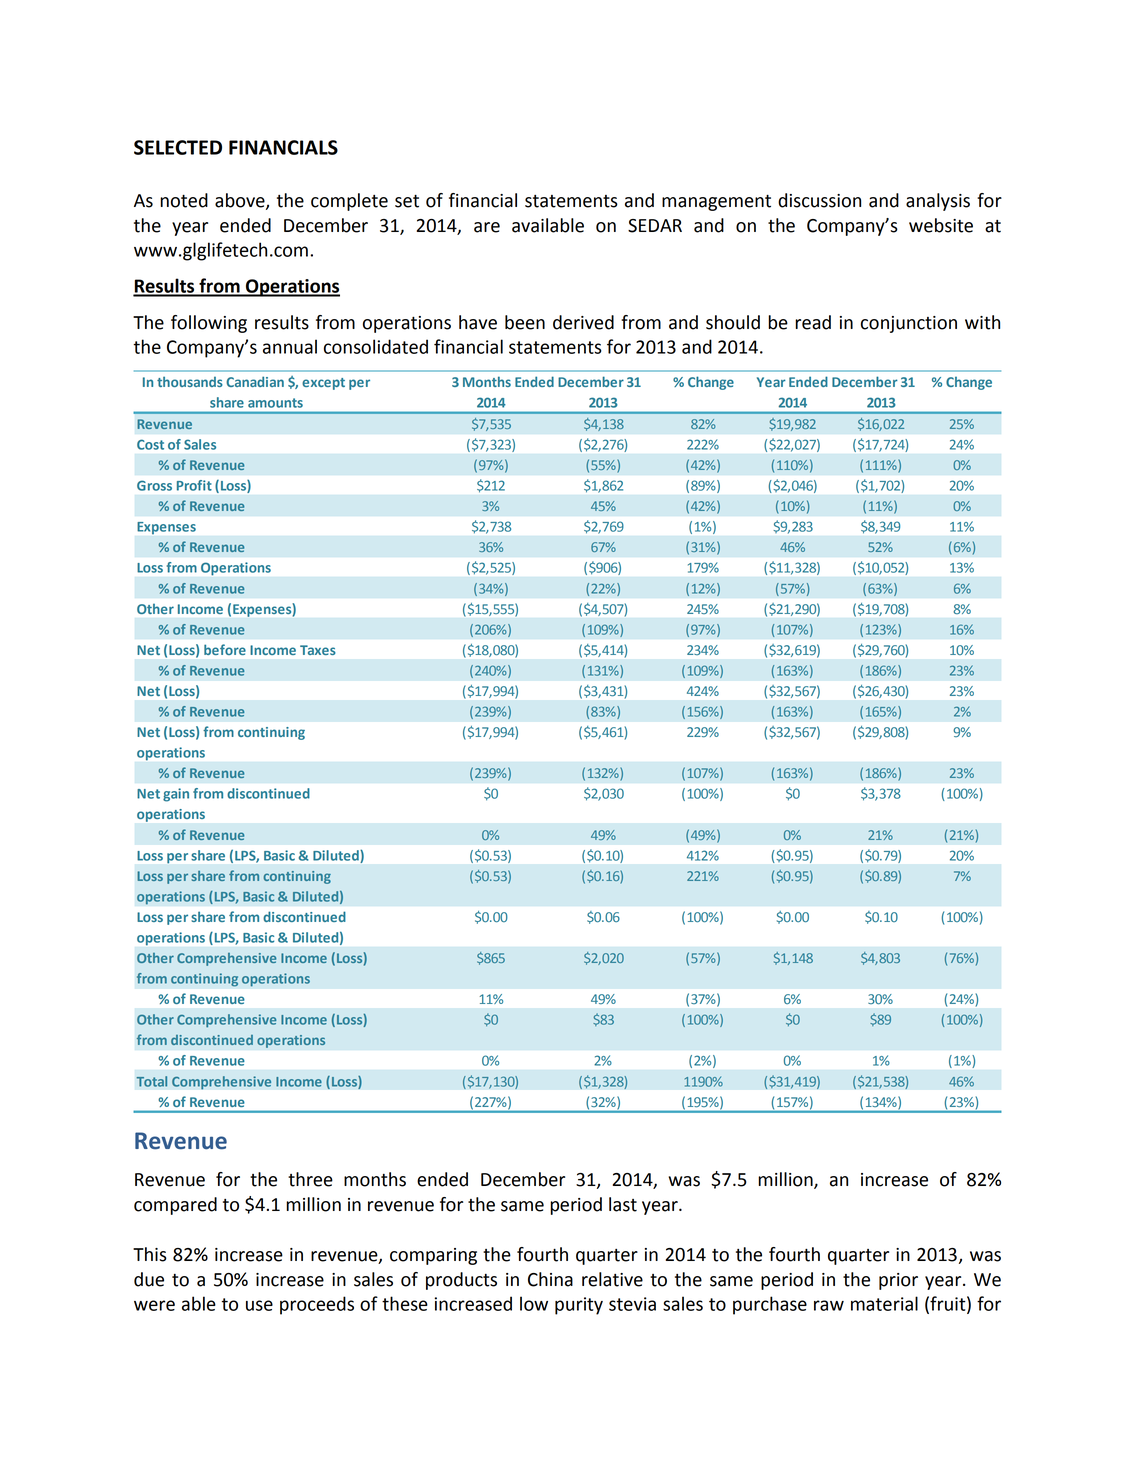  I want to click on before, so click(225, 649).
